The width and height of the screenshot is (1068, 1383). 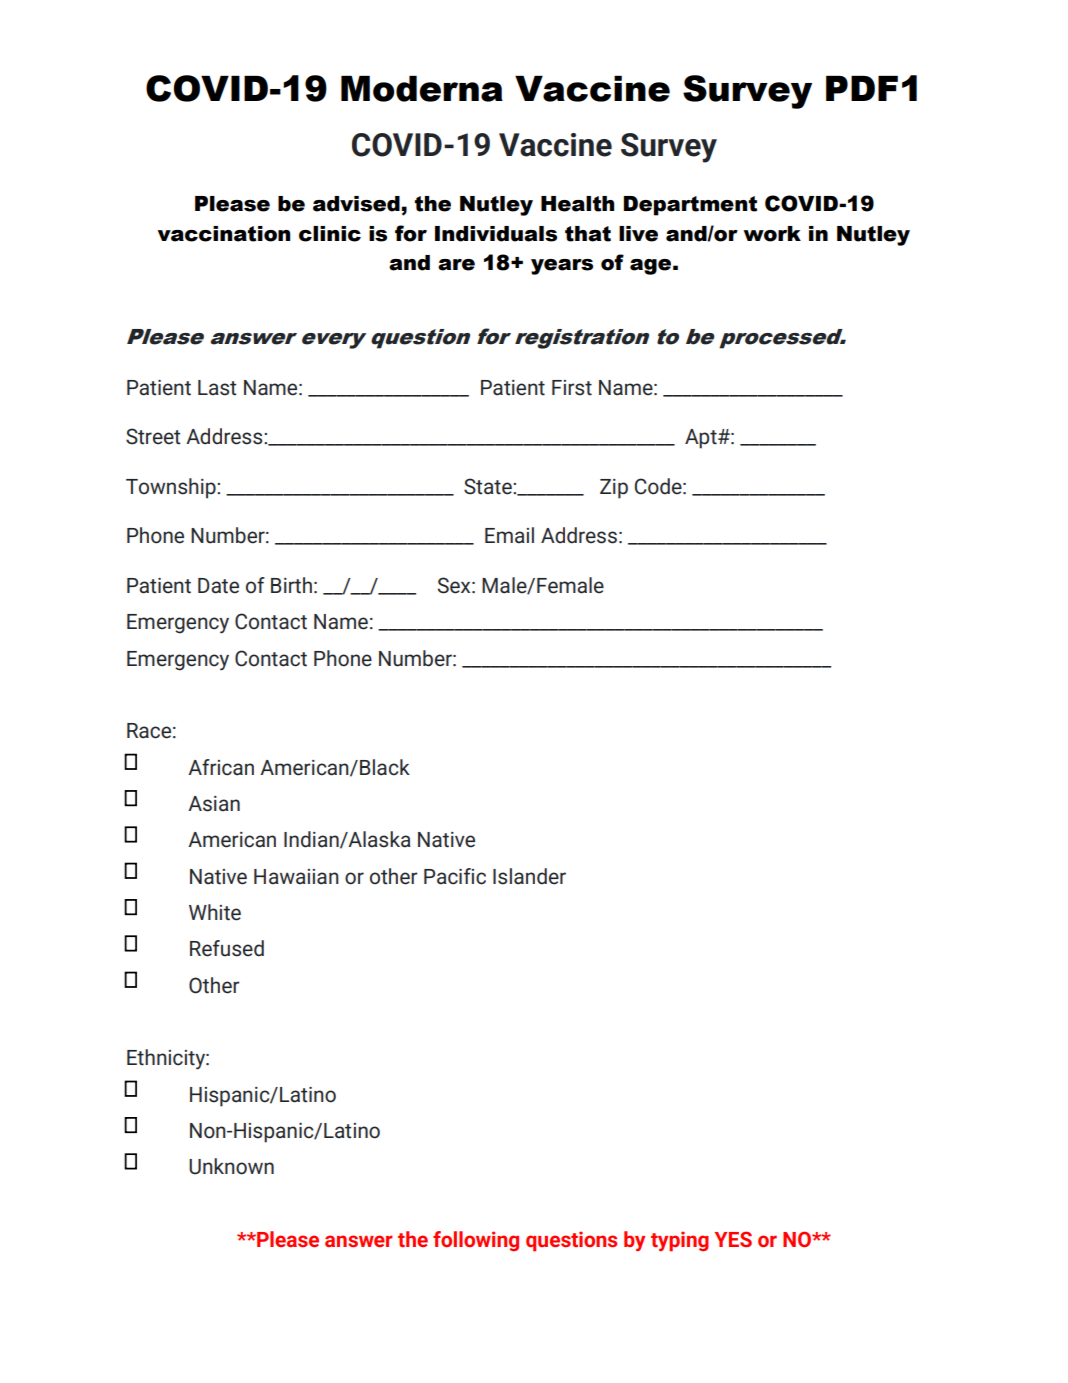 What do you see at coordinates (690, 206) in the screenshot?
I see `Department` at bounding box center [690, 206].
